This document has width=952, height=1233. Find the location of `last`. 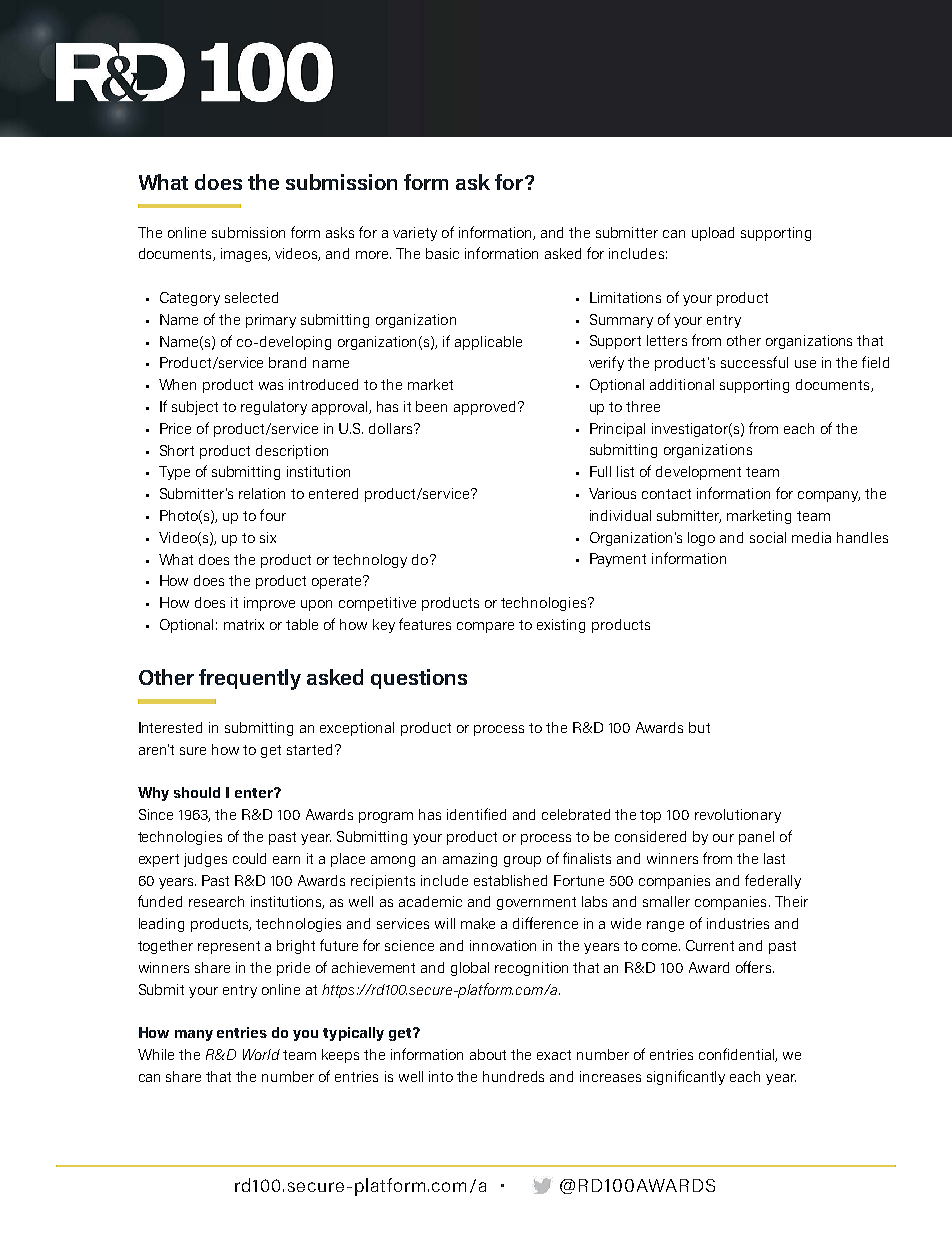

last is located at coordinates (774, 858).
